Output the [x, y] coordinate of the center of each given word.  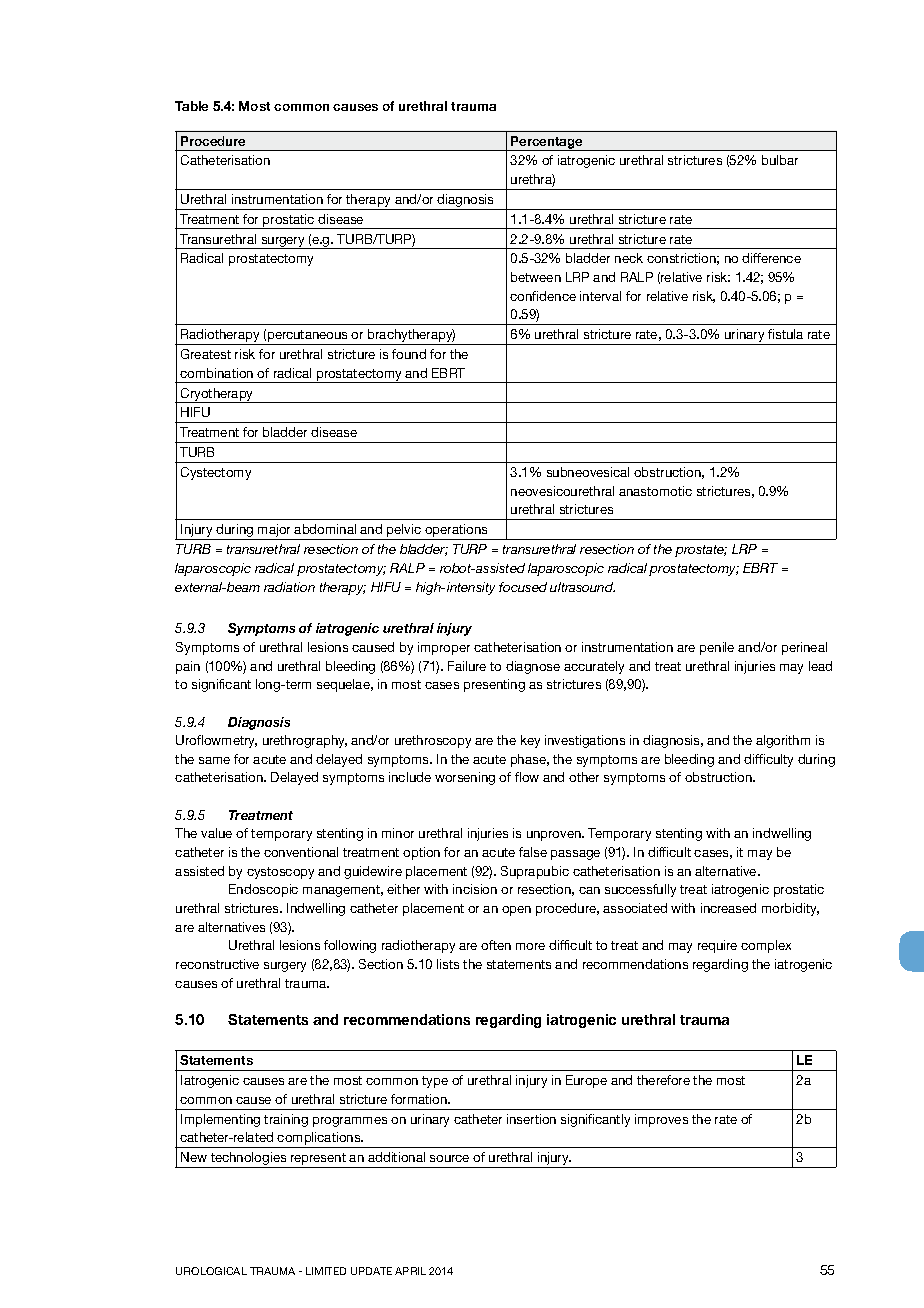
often [496, 945]
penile [717, 648]
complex [766, 946]
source [449, 1158]
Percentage [547, 143]
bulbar [780, 160]
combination [216, 373]
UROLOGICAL [211, 1271]
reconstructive [217, 964]
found [409, 354]
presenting [494, 685]
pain [188, 667]
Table [191, 106]
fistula [785, 334]
